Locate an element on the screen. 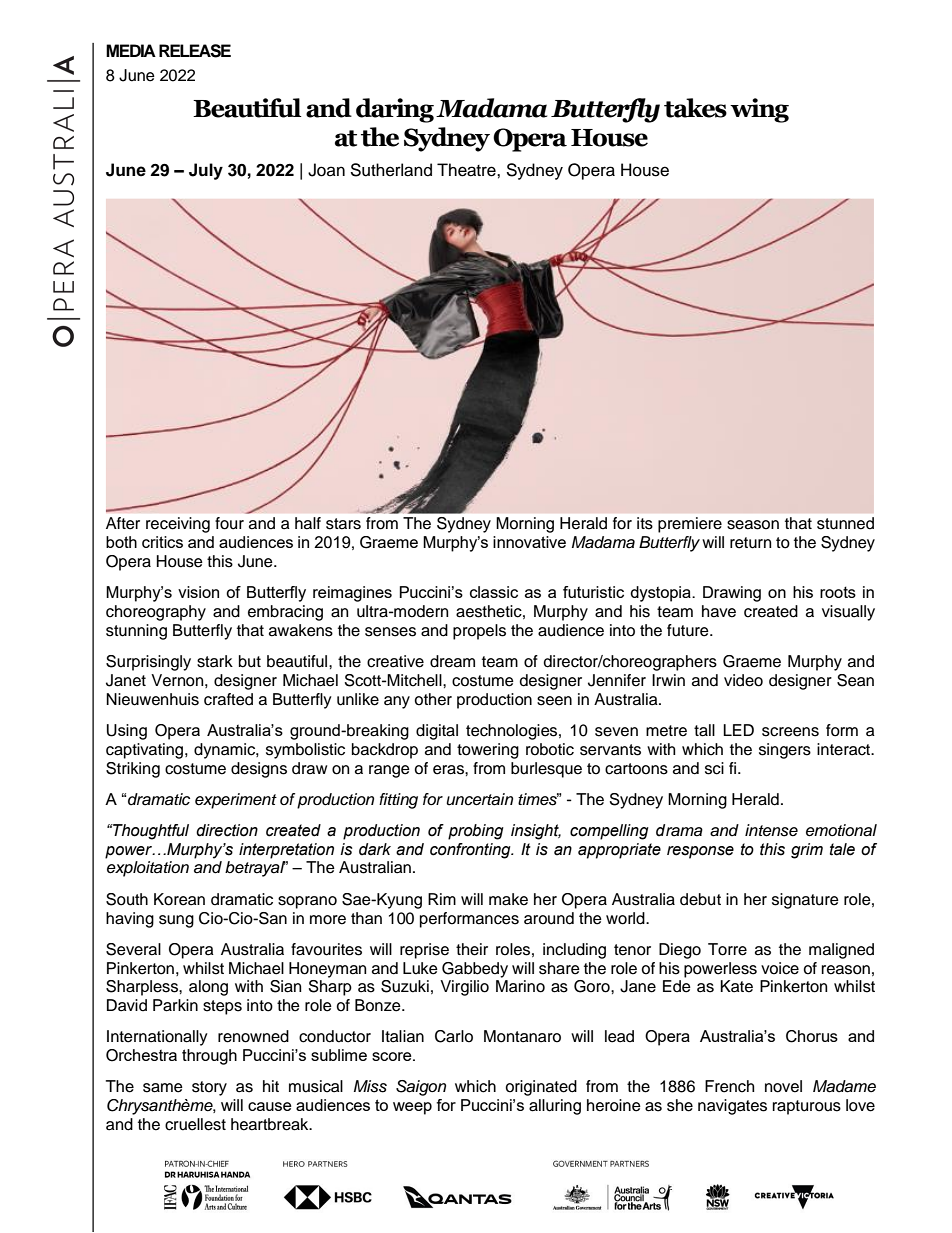  originated is located at coordinates (541, 1088).
